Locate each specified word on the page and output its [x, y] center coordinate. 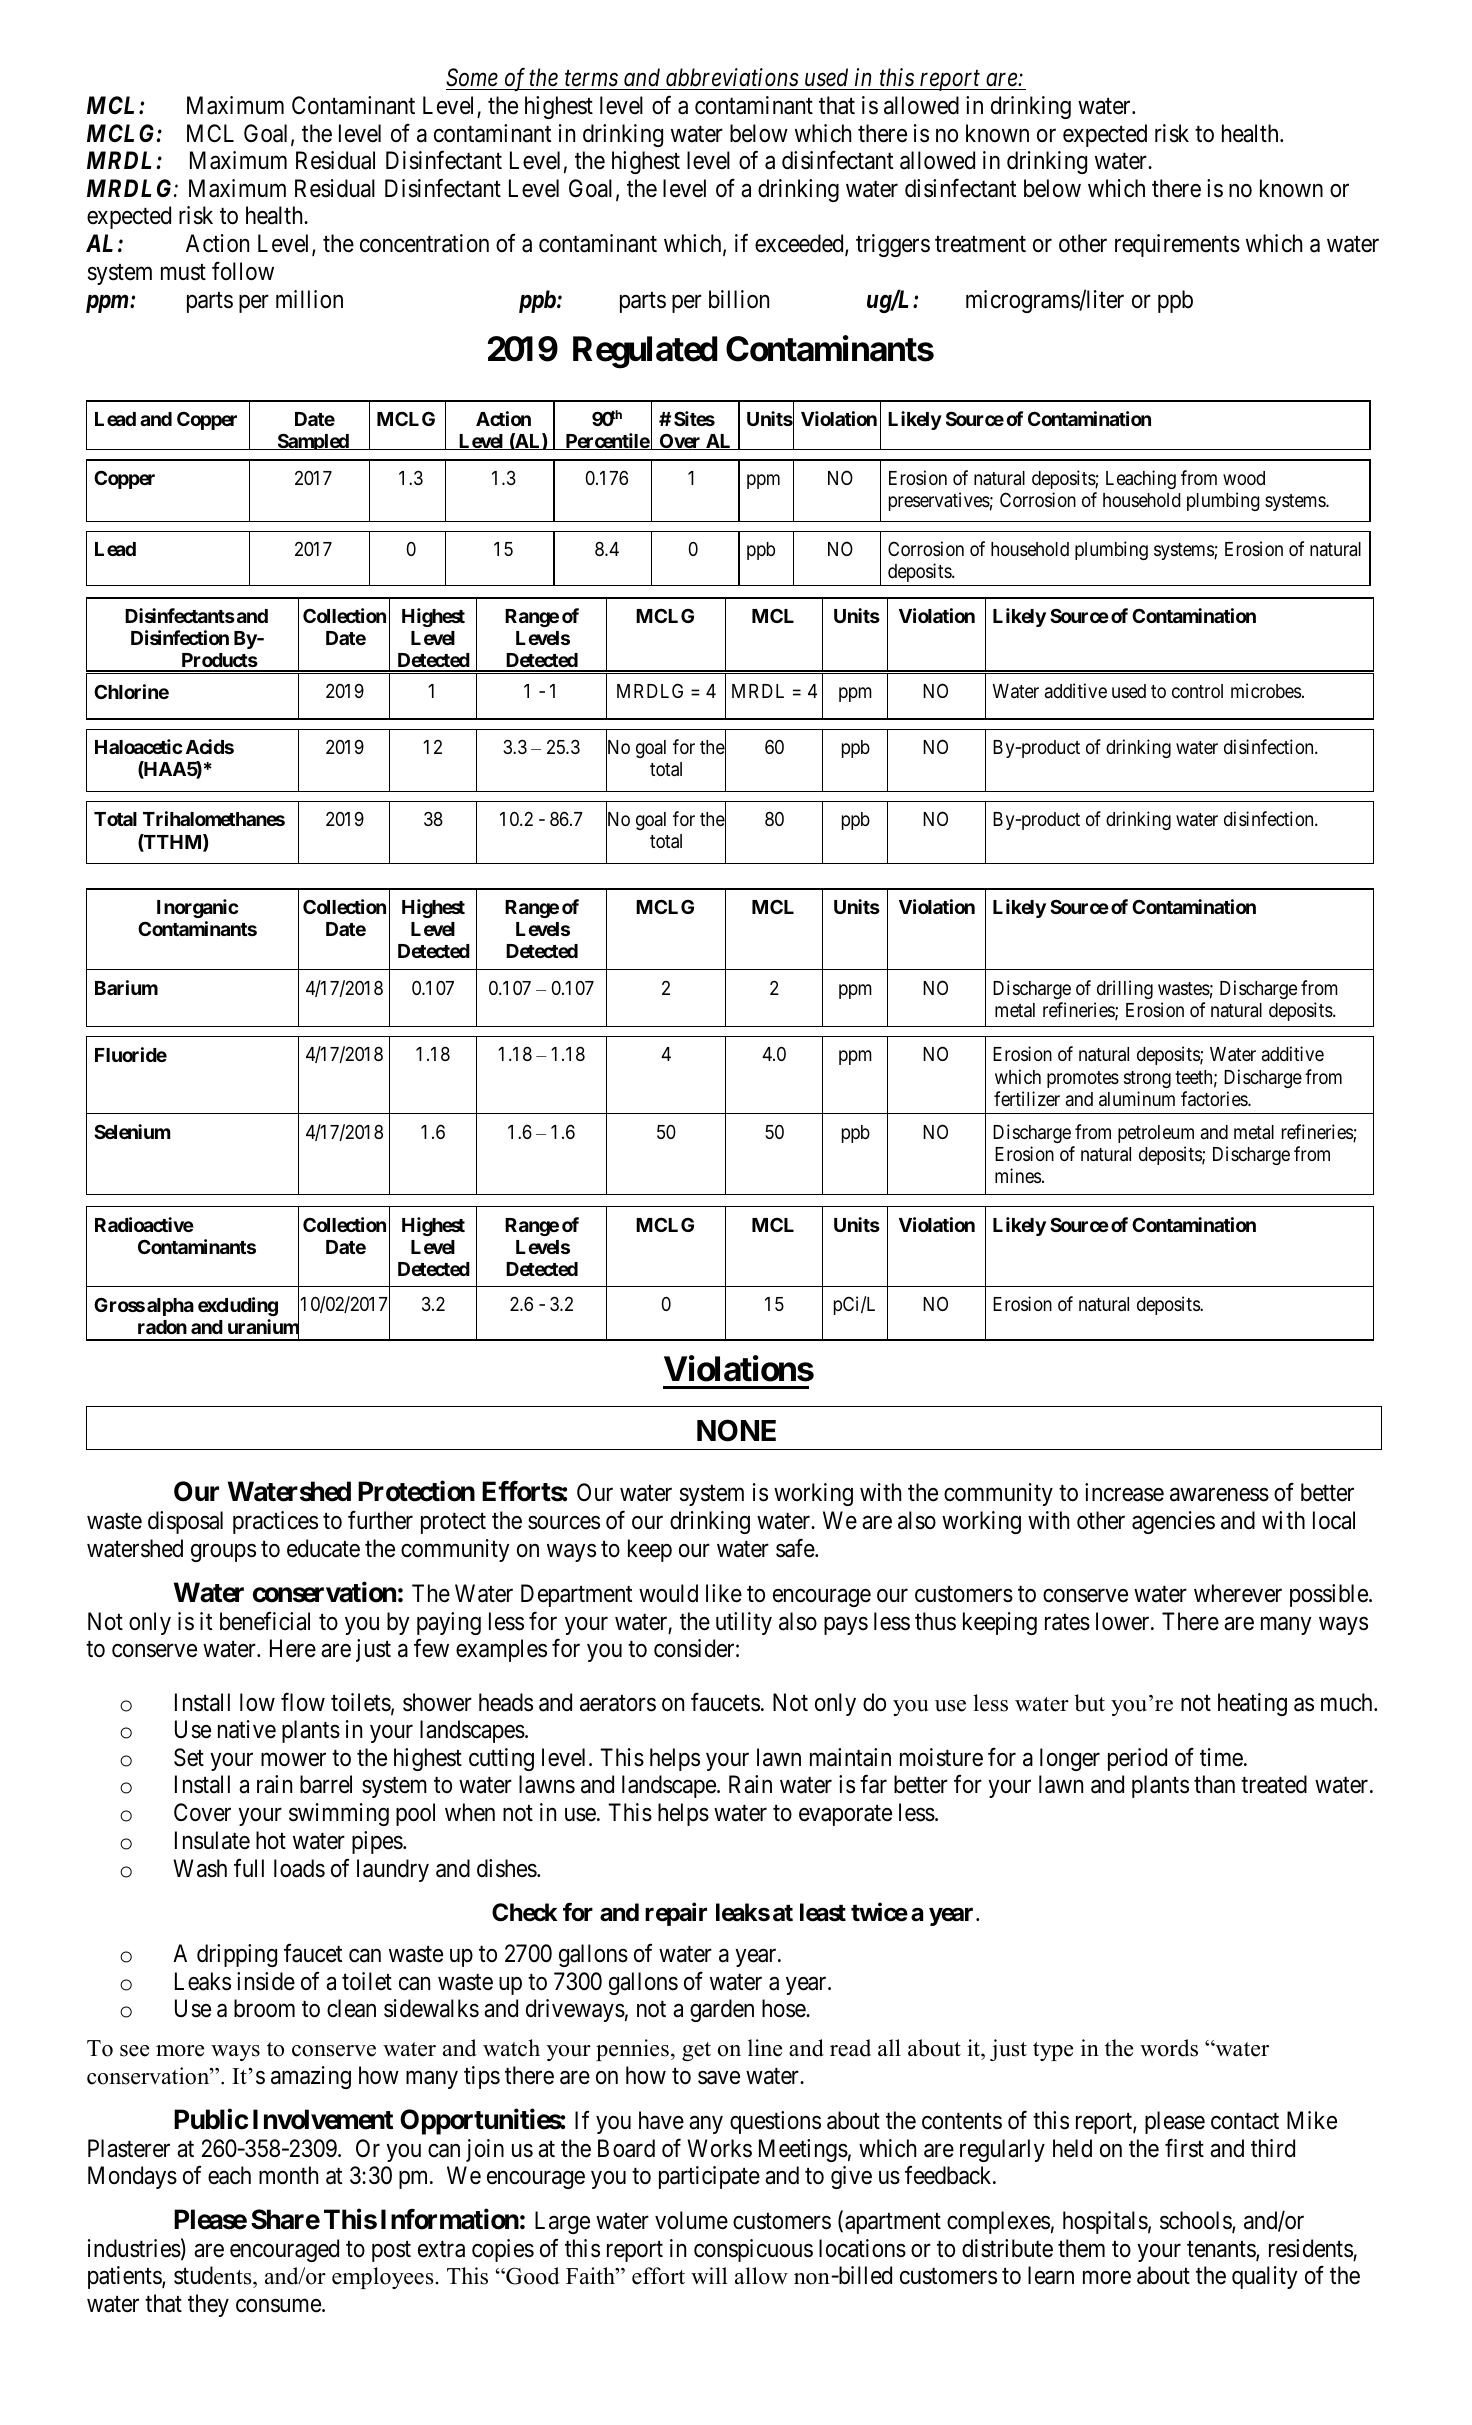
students [214, 2275]
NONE [736, 1430]
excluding [238, 1306]
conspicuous [753, 2250]
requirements [1177, 245]
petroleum [1156, 1134]
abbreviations [732, 77]
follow [243, 271]
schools [1196, 2221]
